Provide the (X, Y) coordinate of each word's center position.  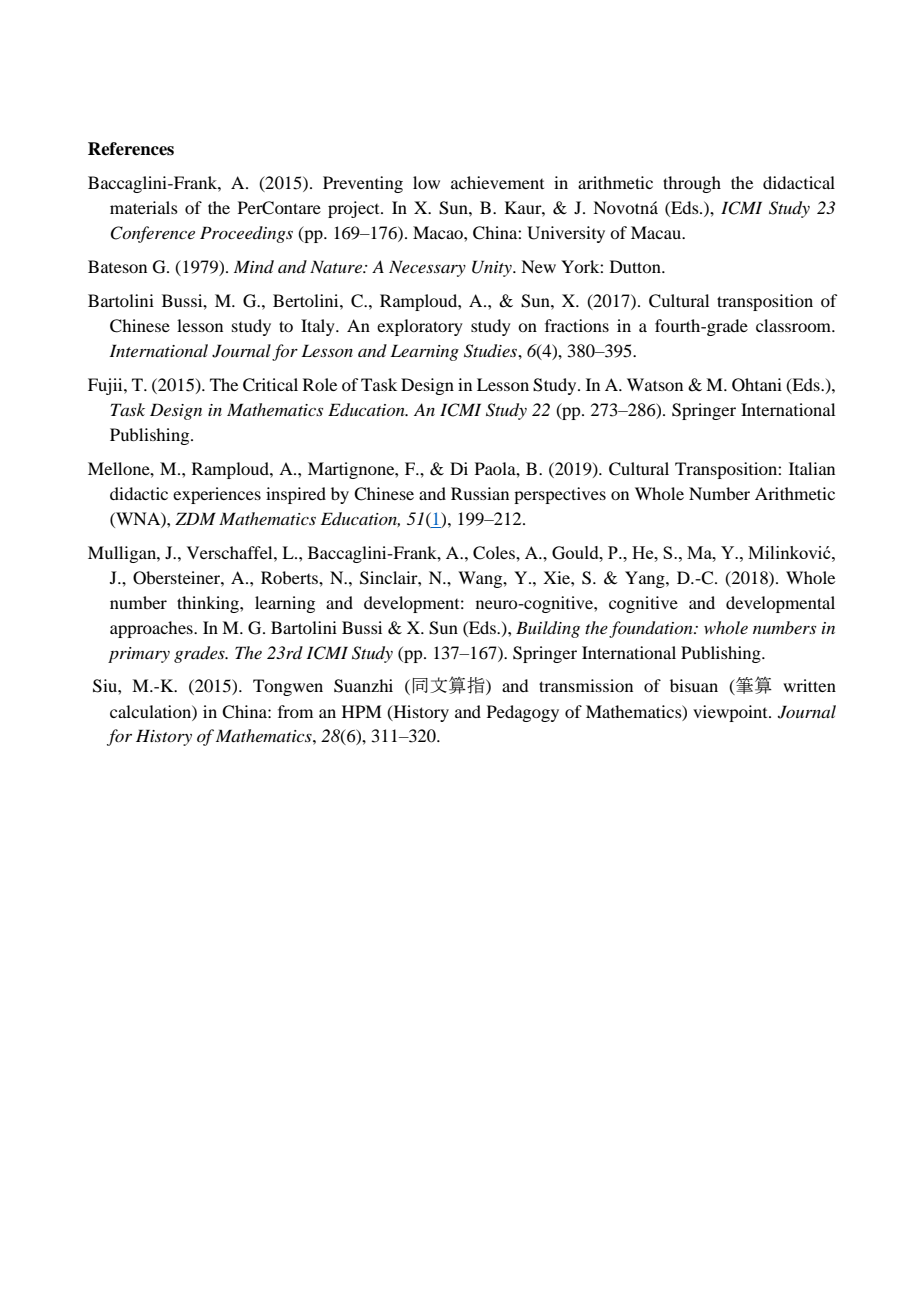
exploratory (420, 327)
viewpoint (731, 713)
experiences (217, 495)
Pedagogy (523, 713)
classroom (795, 325)
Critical (270, 385)
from (295, 711)
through (692, 184)
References (131, 149)
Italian (812, 468)
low (426, 182)
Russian (480, 493)
